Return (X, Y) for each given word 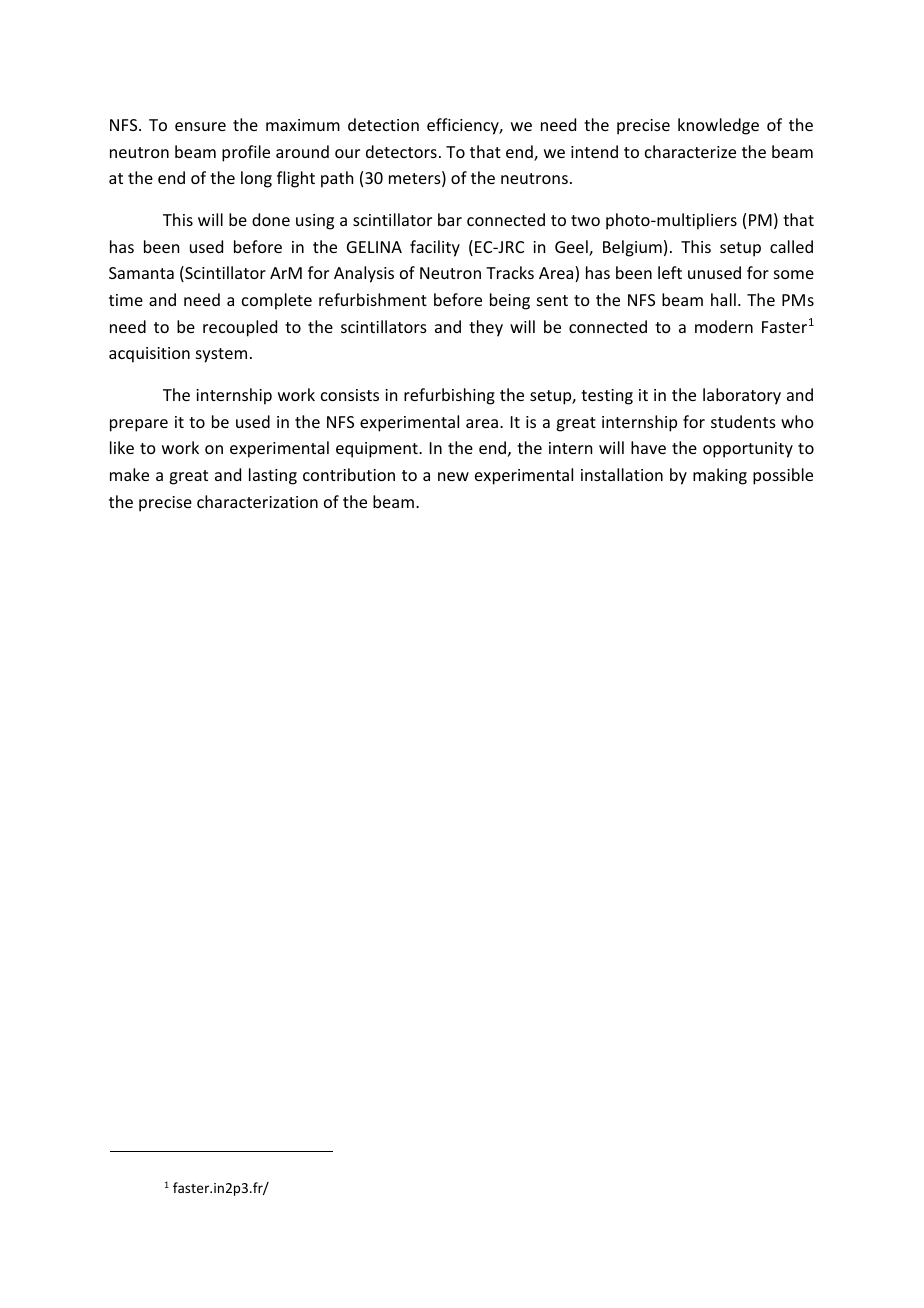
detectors (401, 151)
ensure (200, 126)
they (486, 328)
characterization (257, 501)
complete (277, 301)
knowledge (718, 126)
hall (723, 299)
